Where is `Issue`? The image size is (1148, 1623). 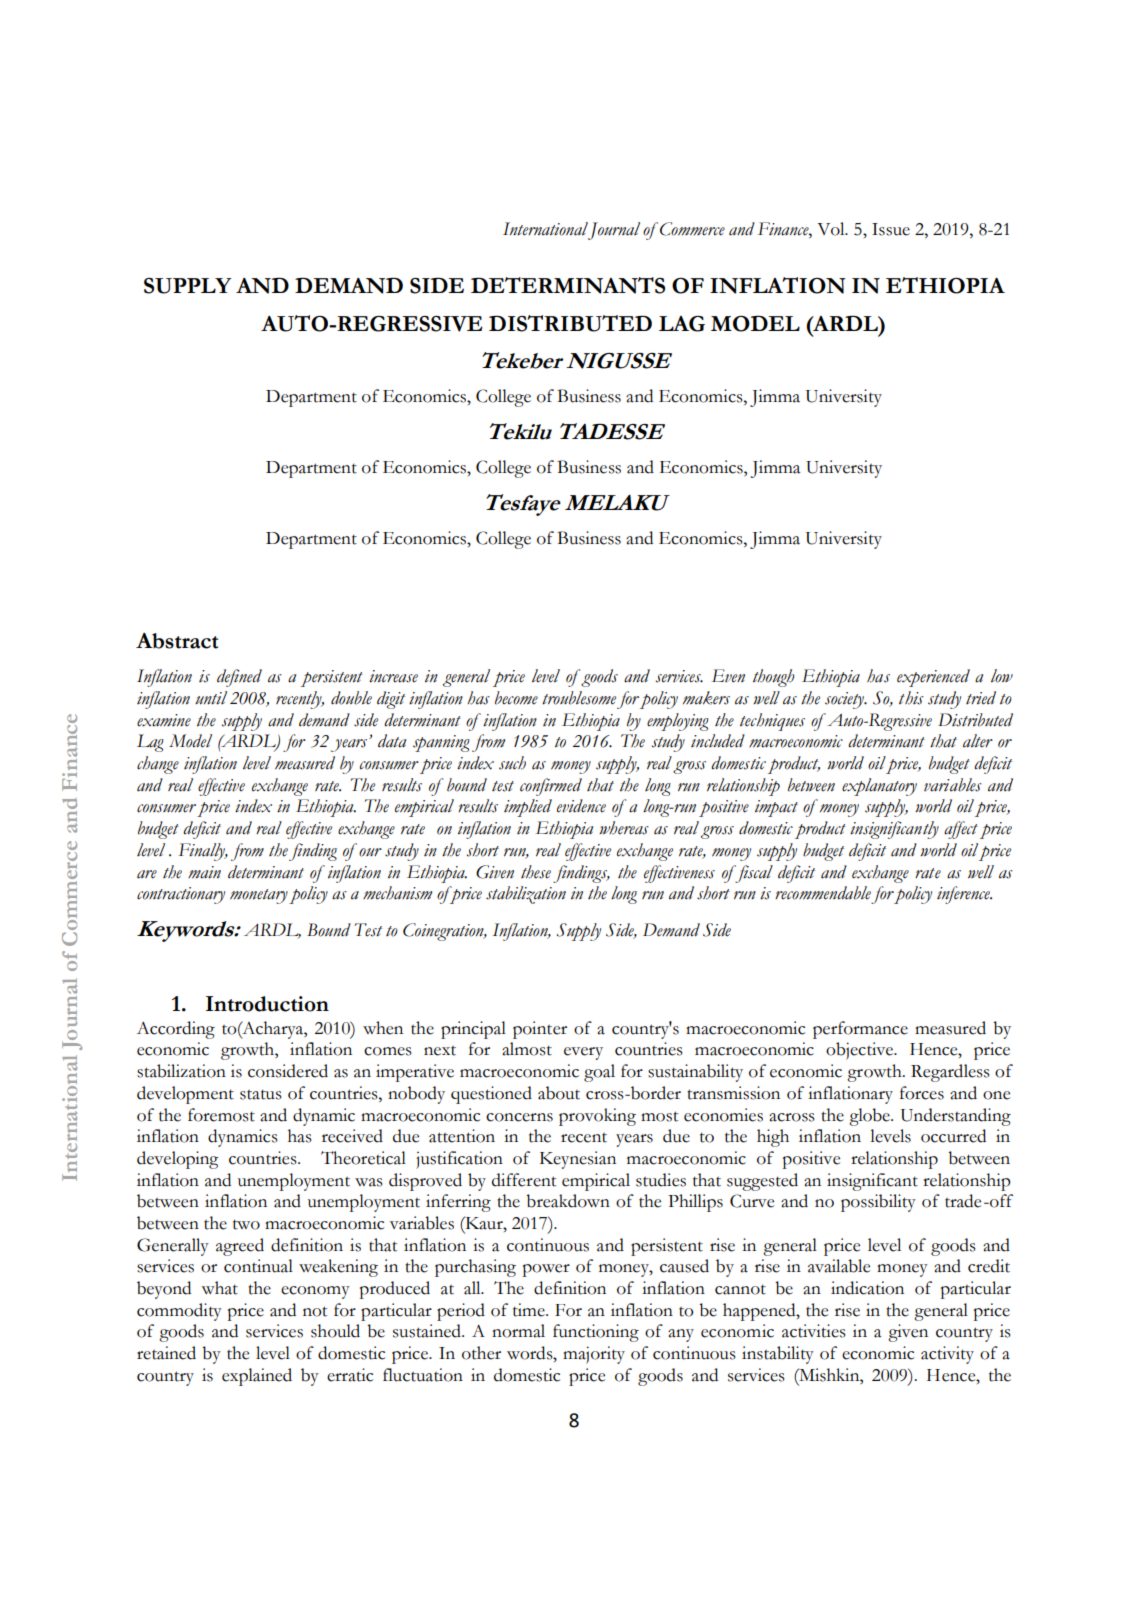
Issue is located at coordinates (891, 229).
